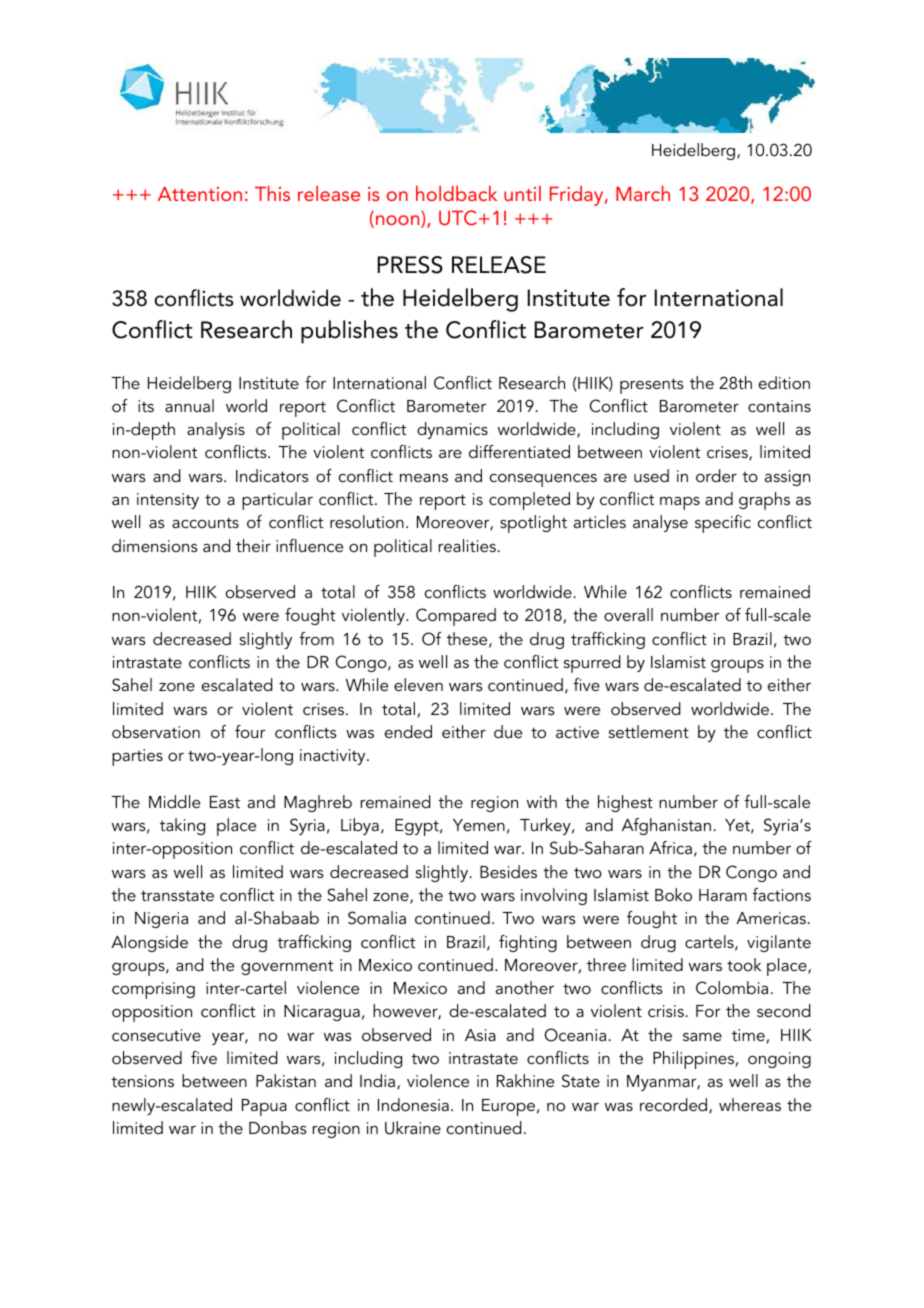 This image has width=924, height=1308. Describe the element at coordinates (397, 221) in the image. I see `noon` at that location.
